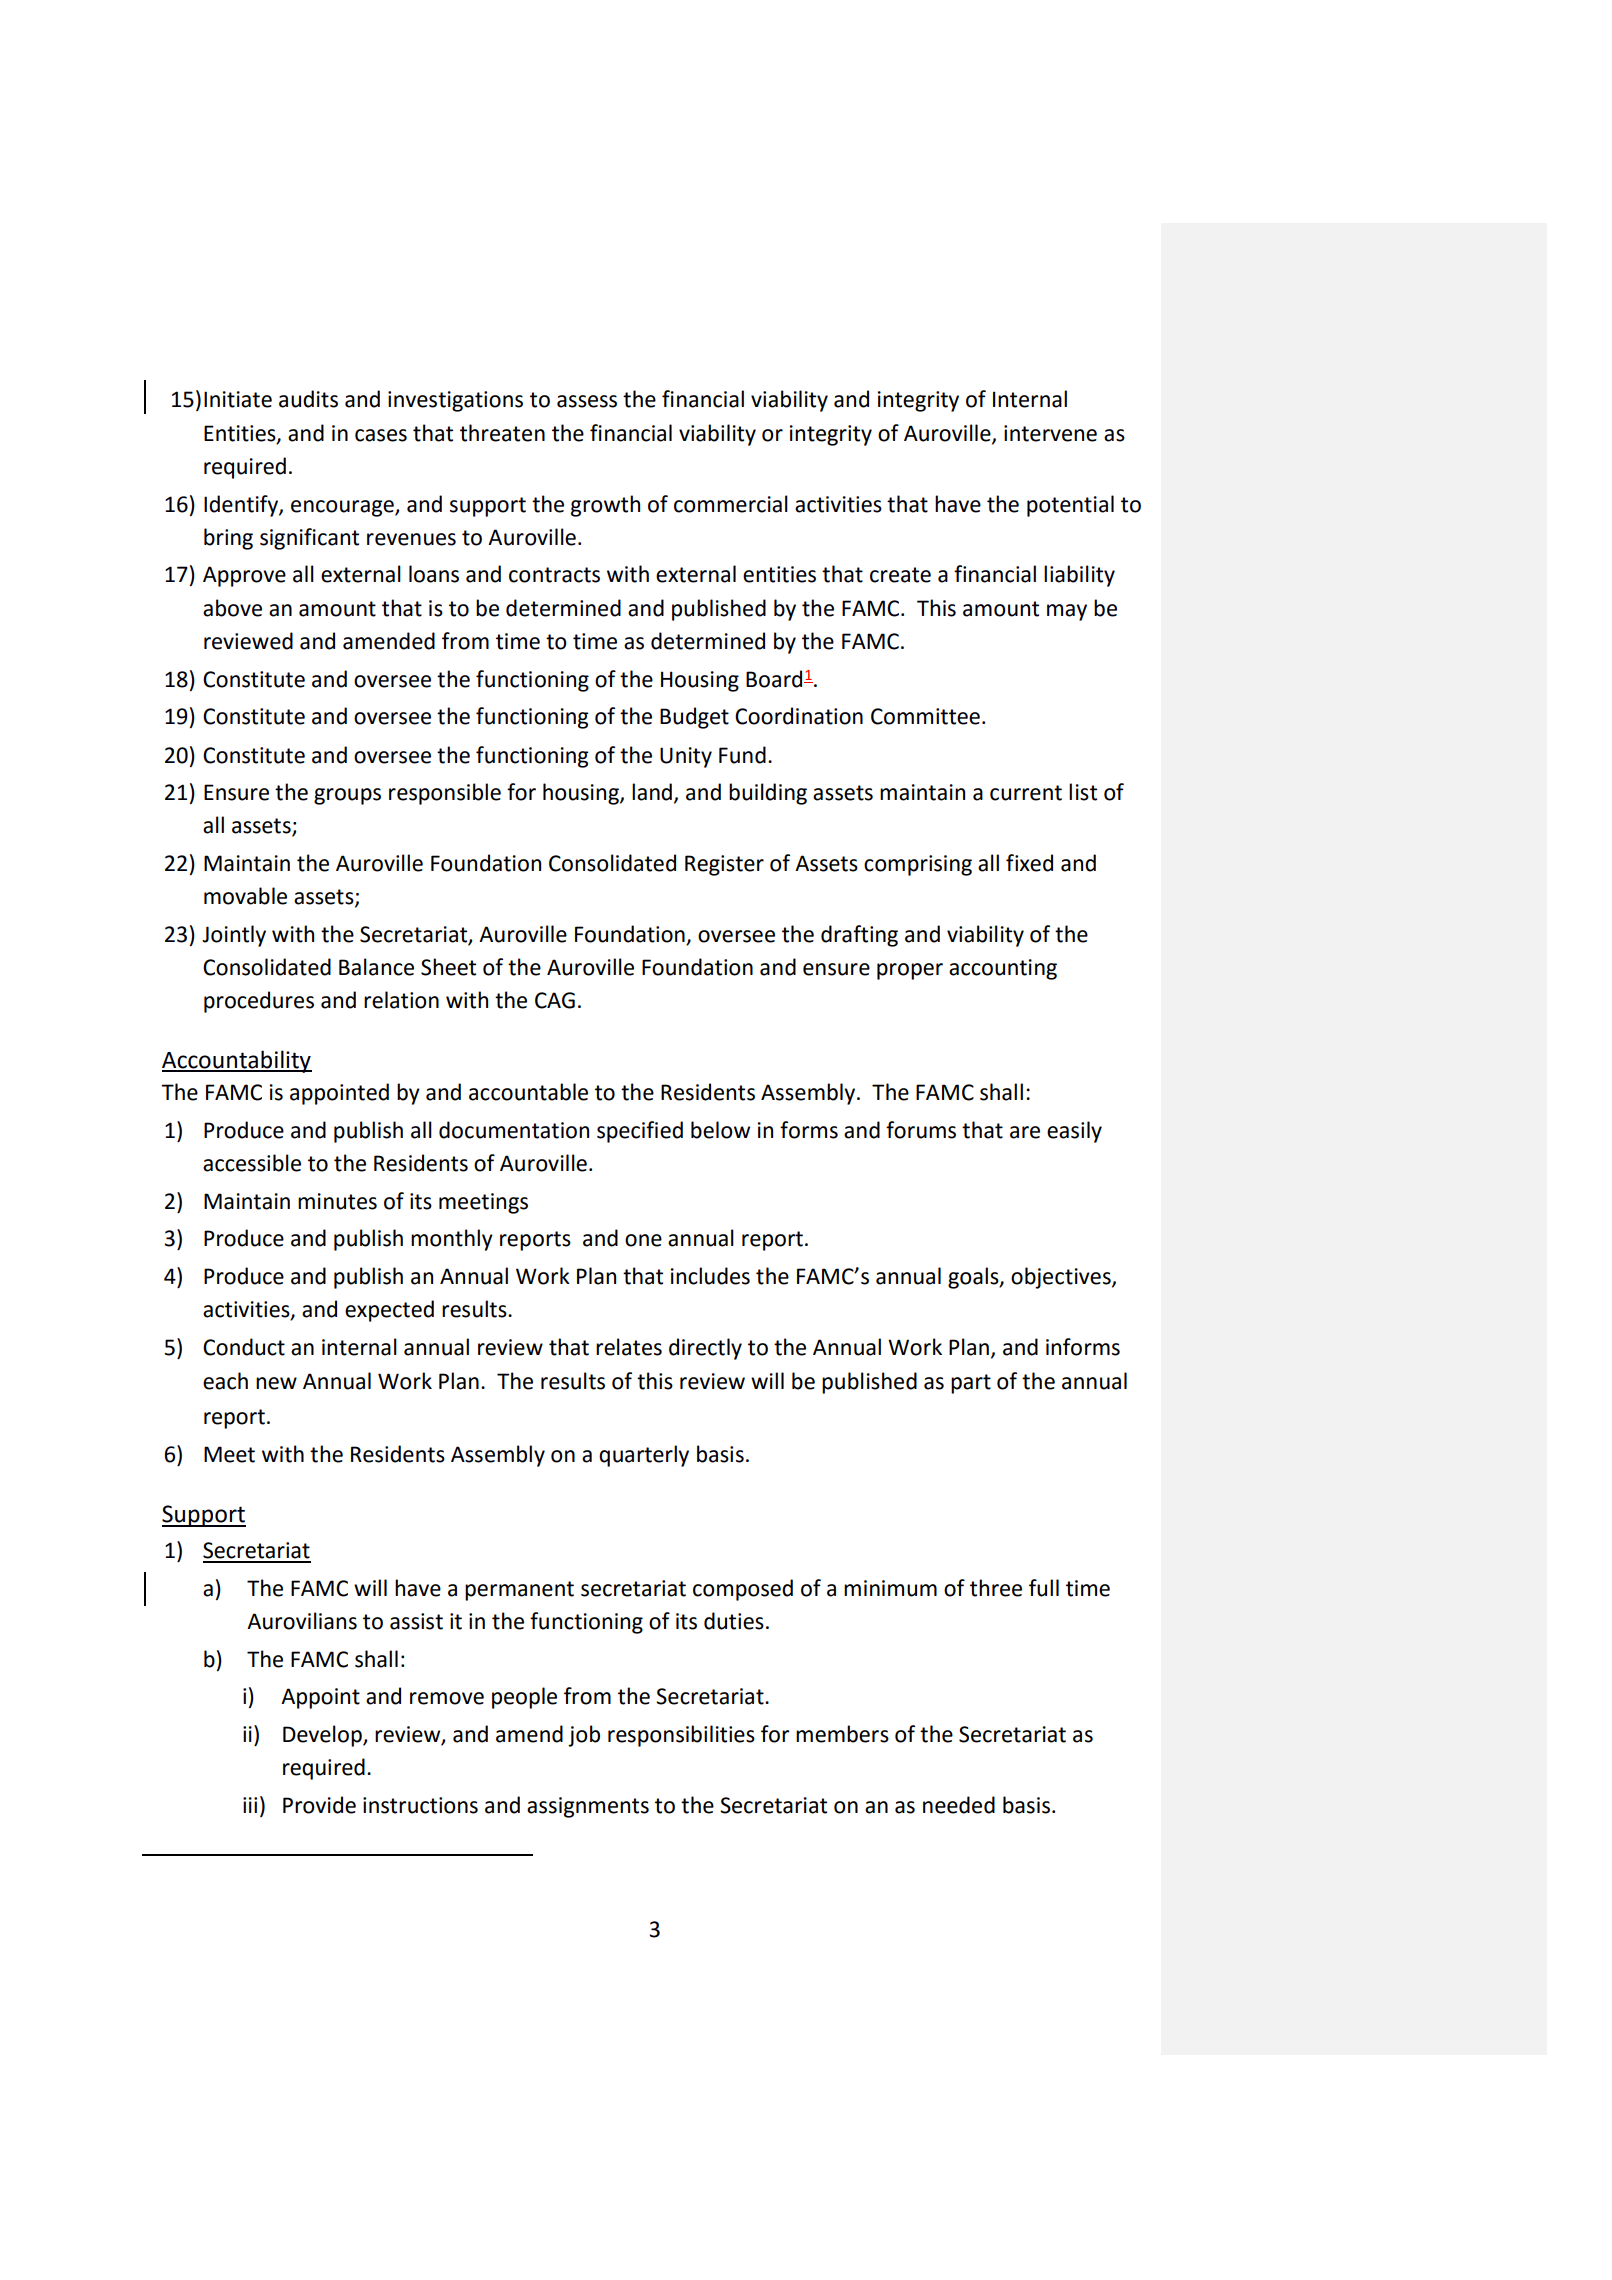 The width and height of the document is (1612, 2280). I want to click on intervene, so click(1050, 433).
